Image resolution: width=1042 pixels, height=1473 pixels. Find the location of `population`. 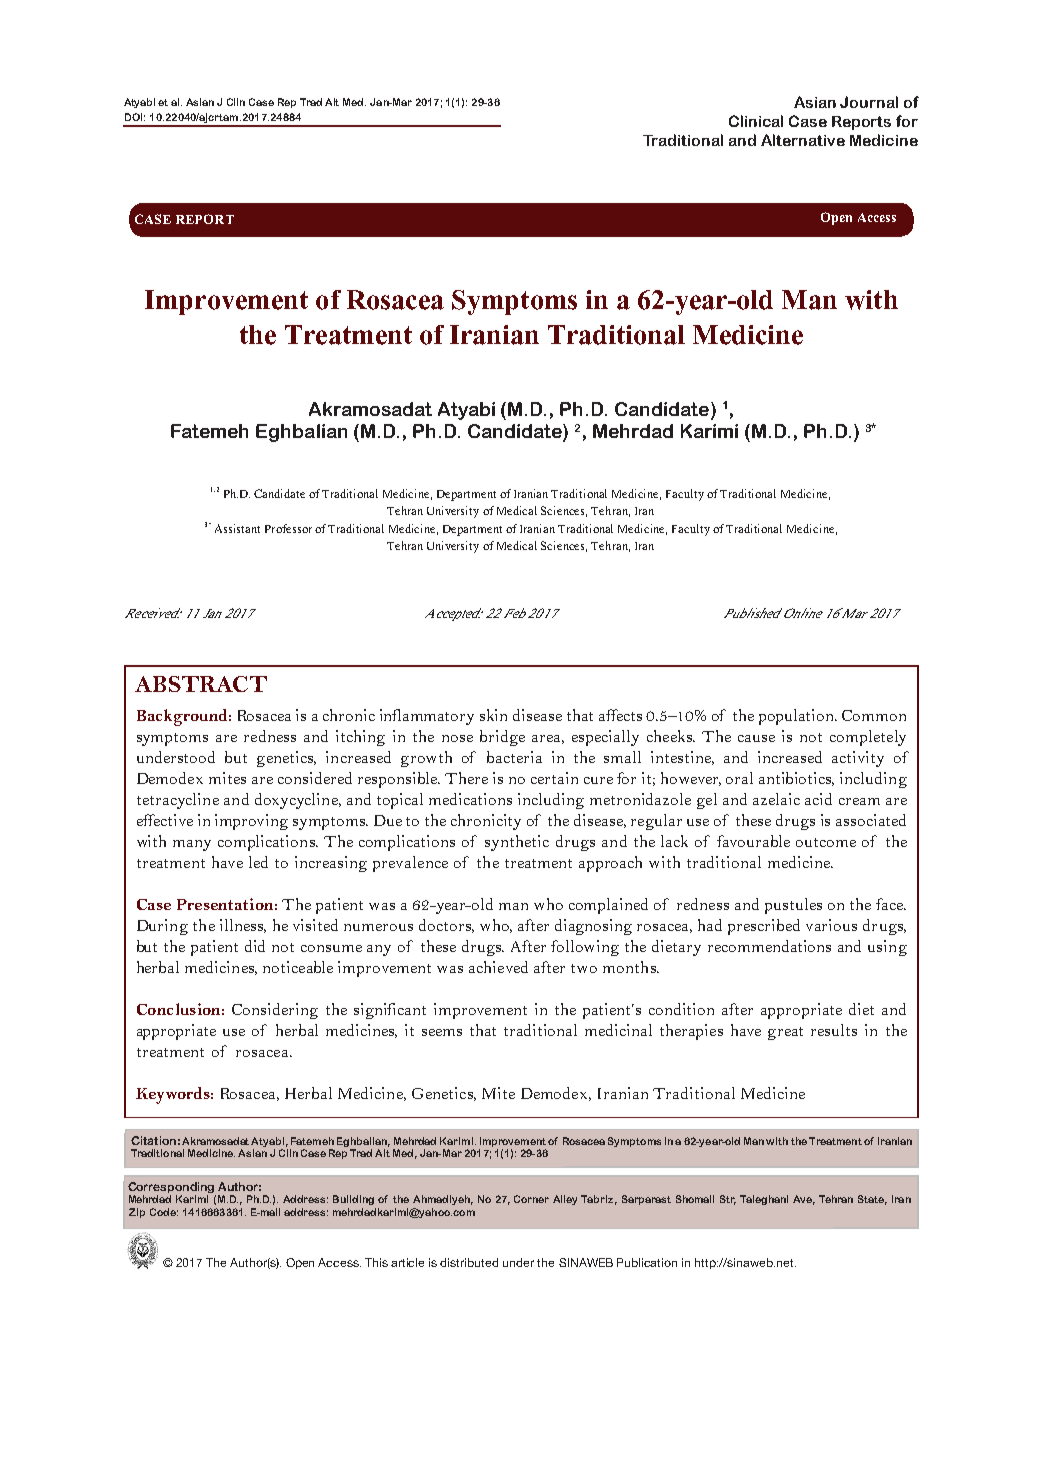

population is located at coordinates (797, 717).
